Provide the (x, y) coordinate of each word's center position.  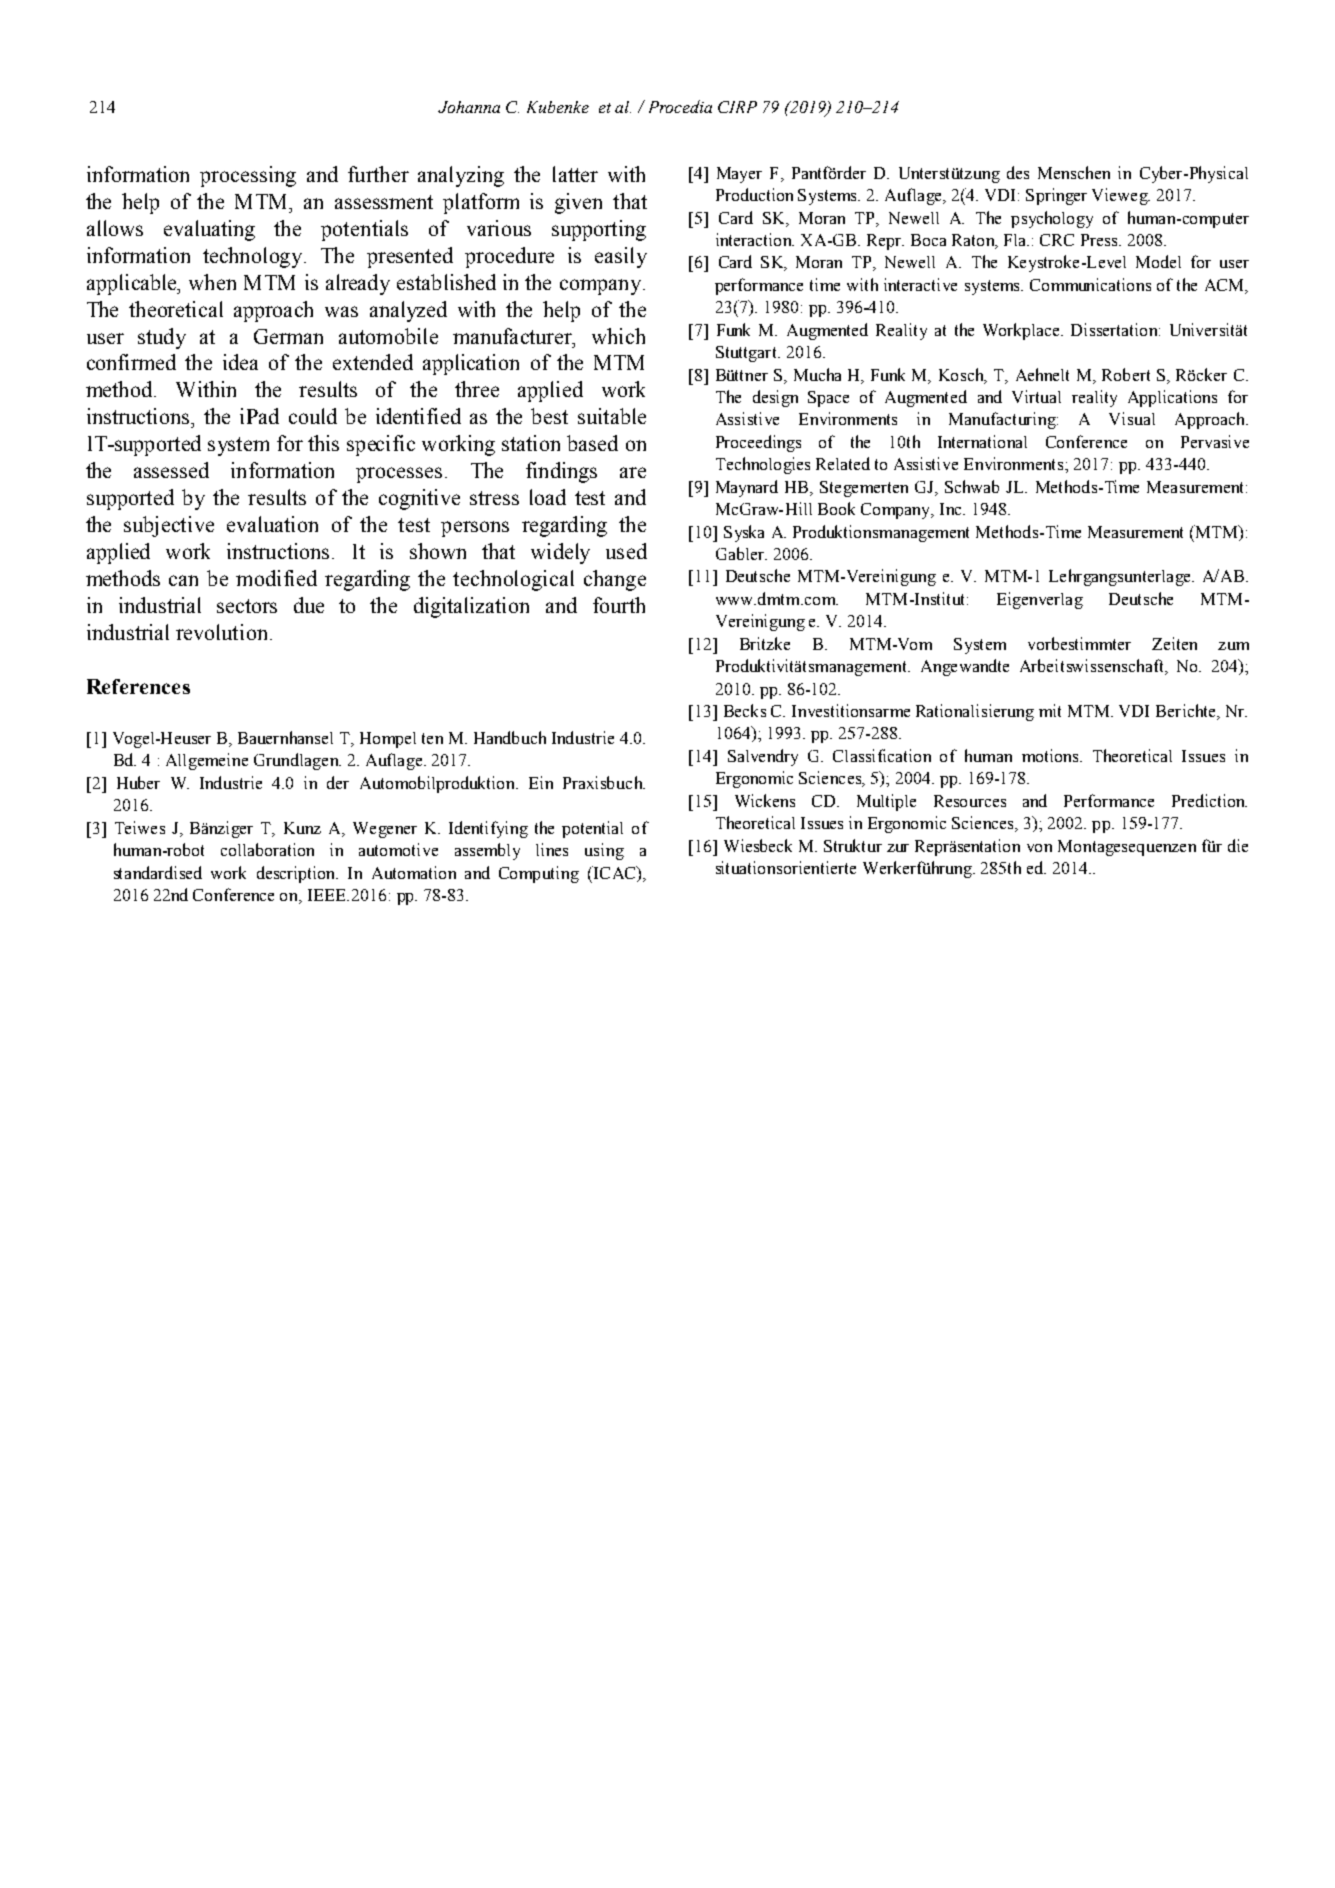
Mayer (739, 175)
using (604, 851)
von (1039, 848)
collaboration (267, 849)
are (633, 472)
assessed (171, 470)
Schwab (972, 486)
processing (248, 176)
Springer (1056, 196)
